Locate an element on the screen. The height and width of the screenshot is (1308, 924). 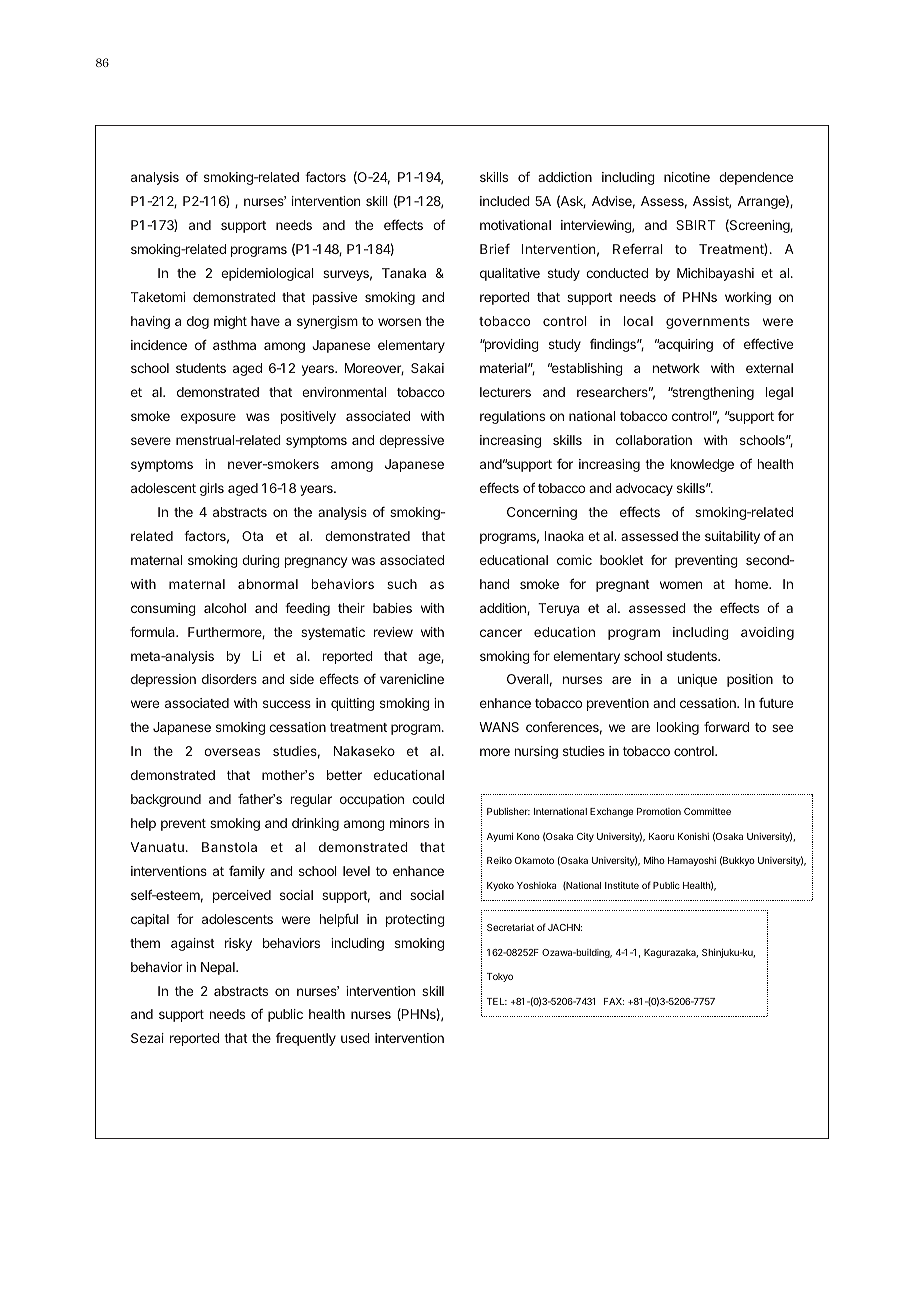
Tokyo is located at coordinates (500, 977).
